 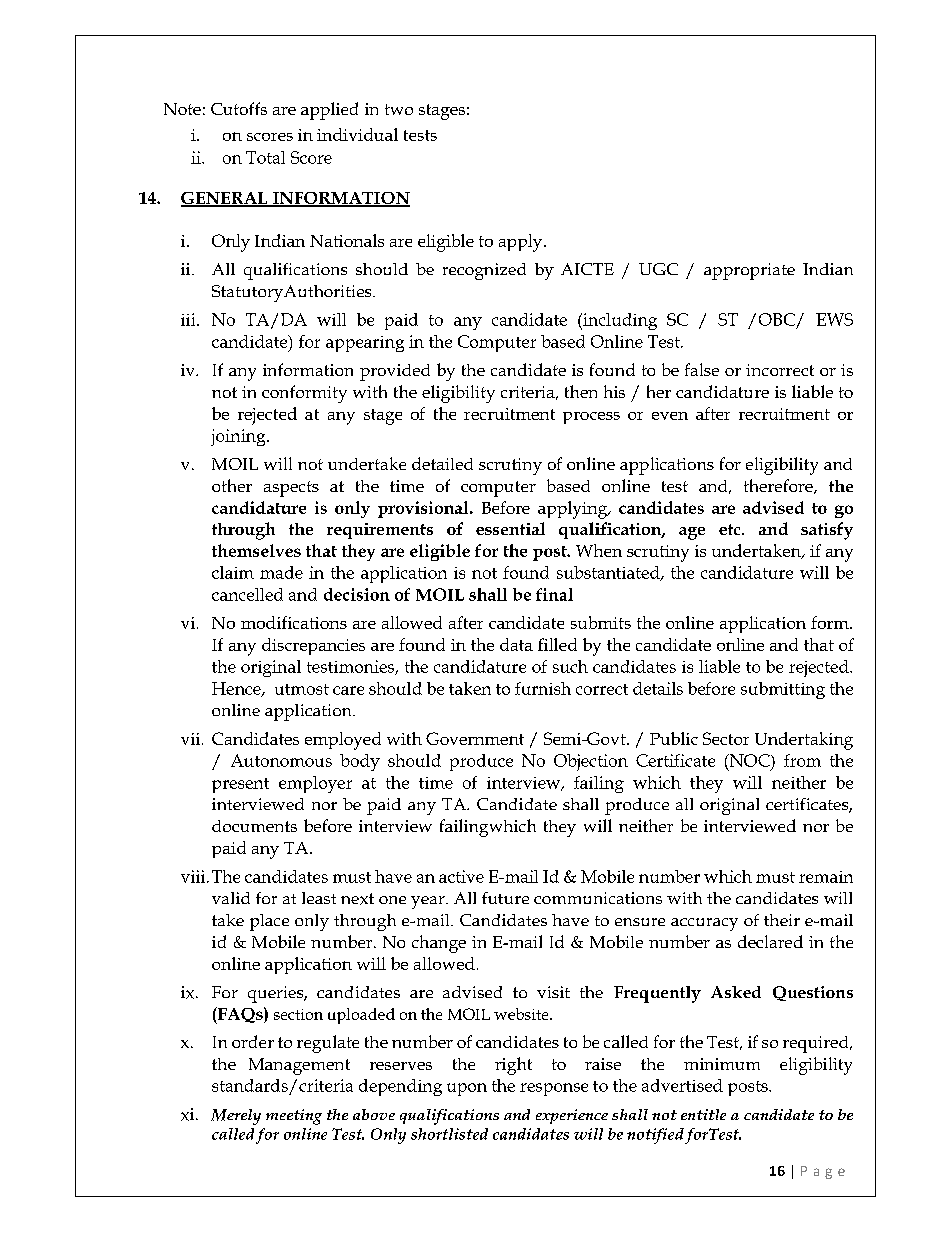 What do you see at coordinates (516, 644) in the screenshot?
I see `data` at bounding box center [516, 644].
